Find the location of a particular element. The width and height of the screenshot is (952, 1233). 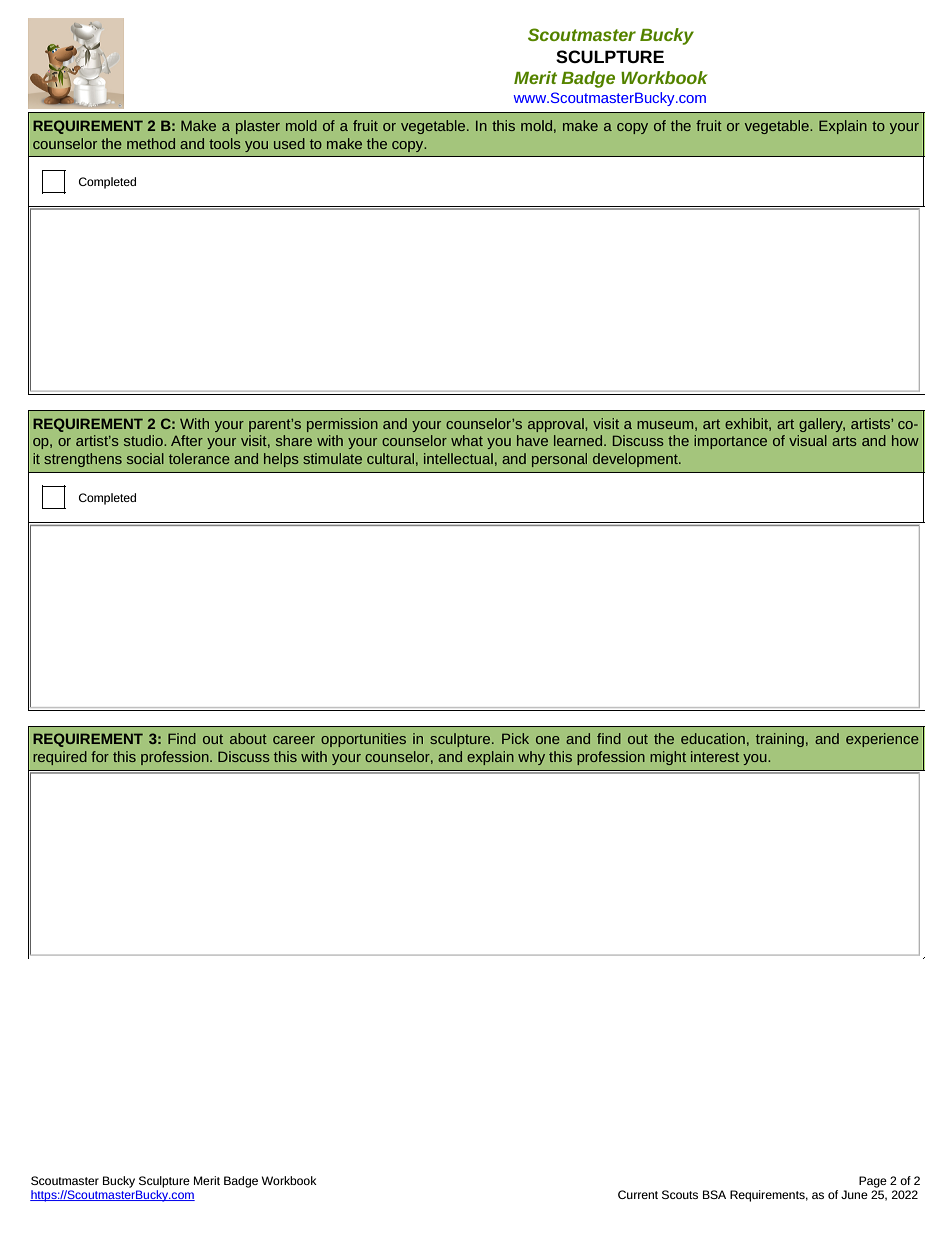

Scouts is located at coordinates (680, 1194).
